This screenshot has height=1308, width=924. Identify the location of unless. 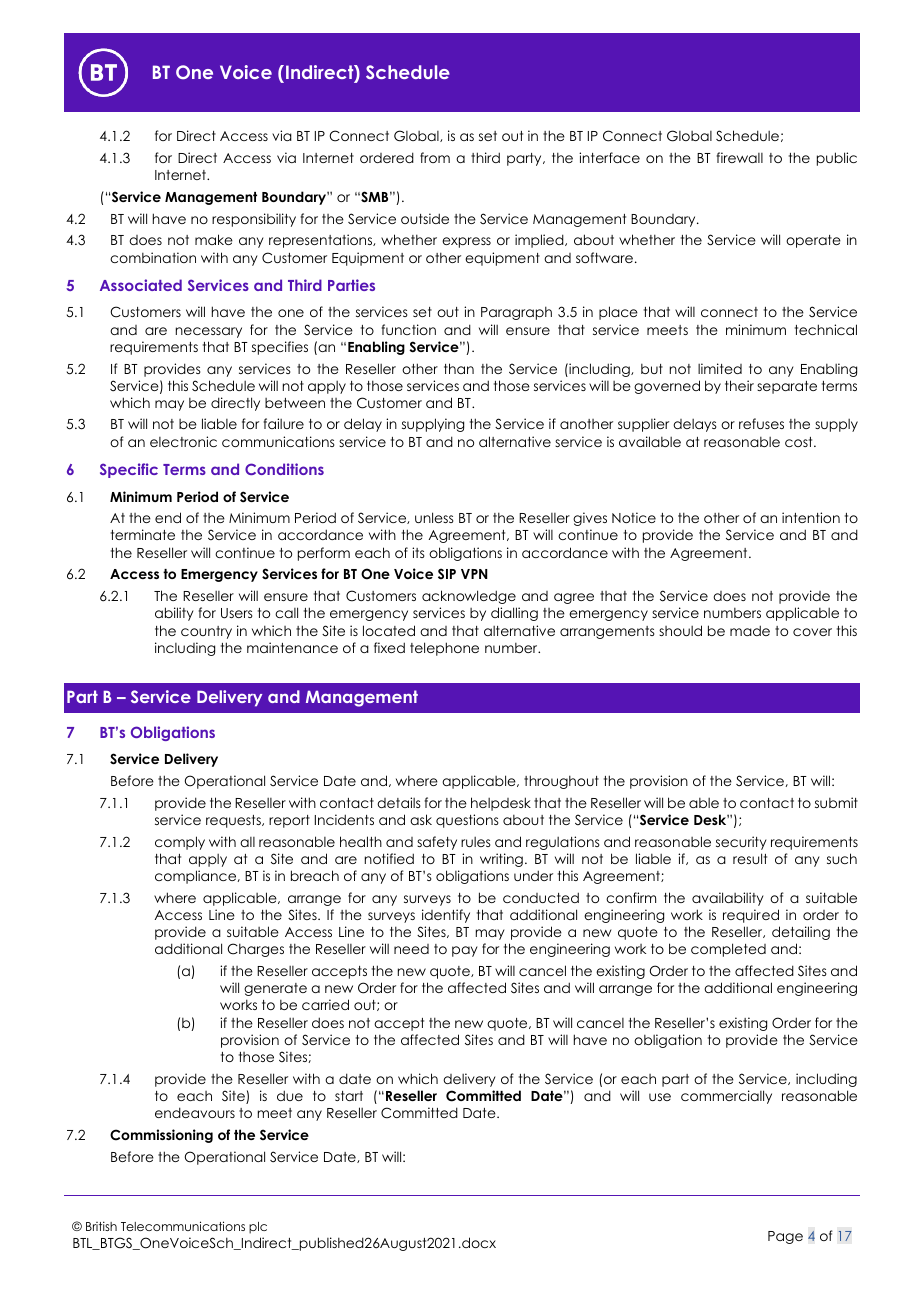
(434, 517).
